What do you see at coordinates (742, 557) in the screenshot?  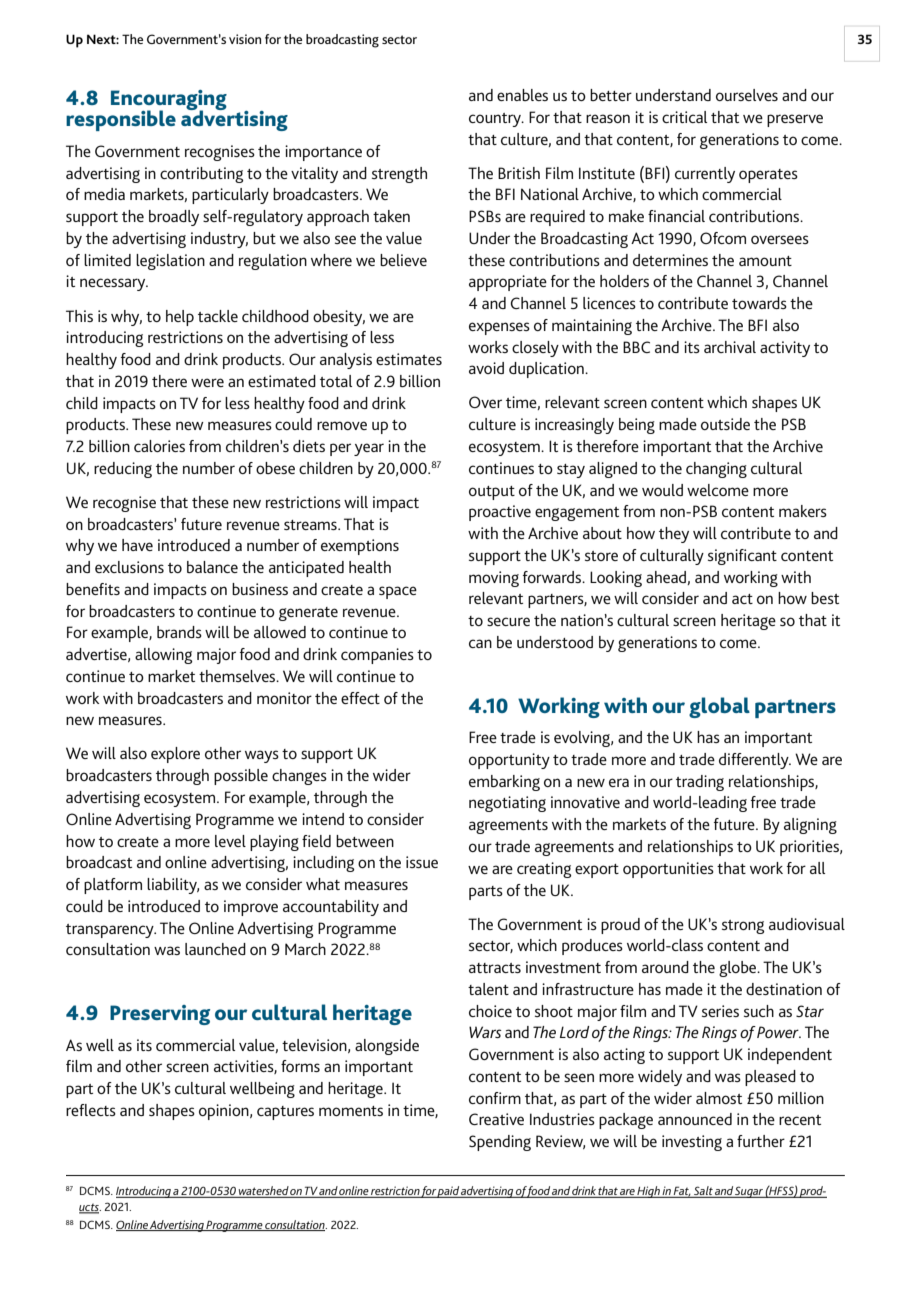 I see `significant` at bounding box center [742, 557].
